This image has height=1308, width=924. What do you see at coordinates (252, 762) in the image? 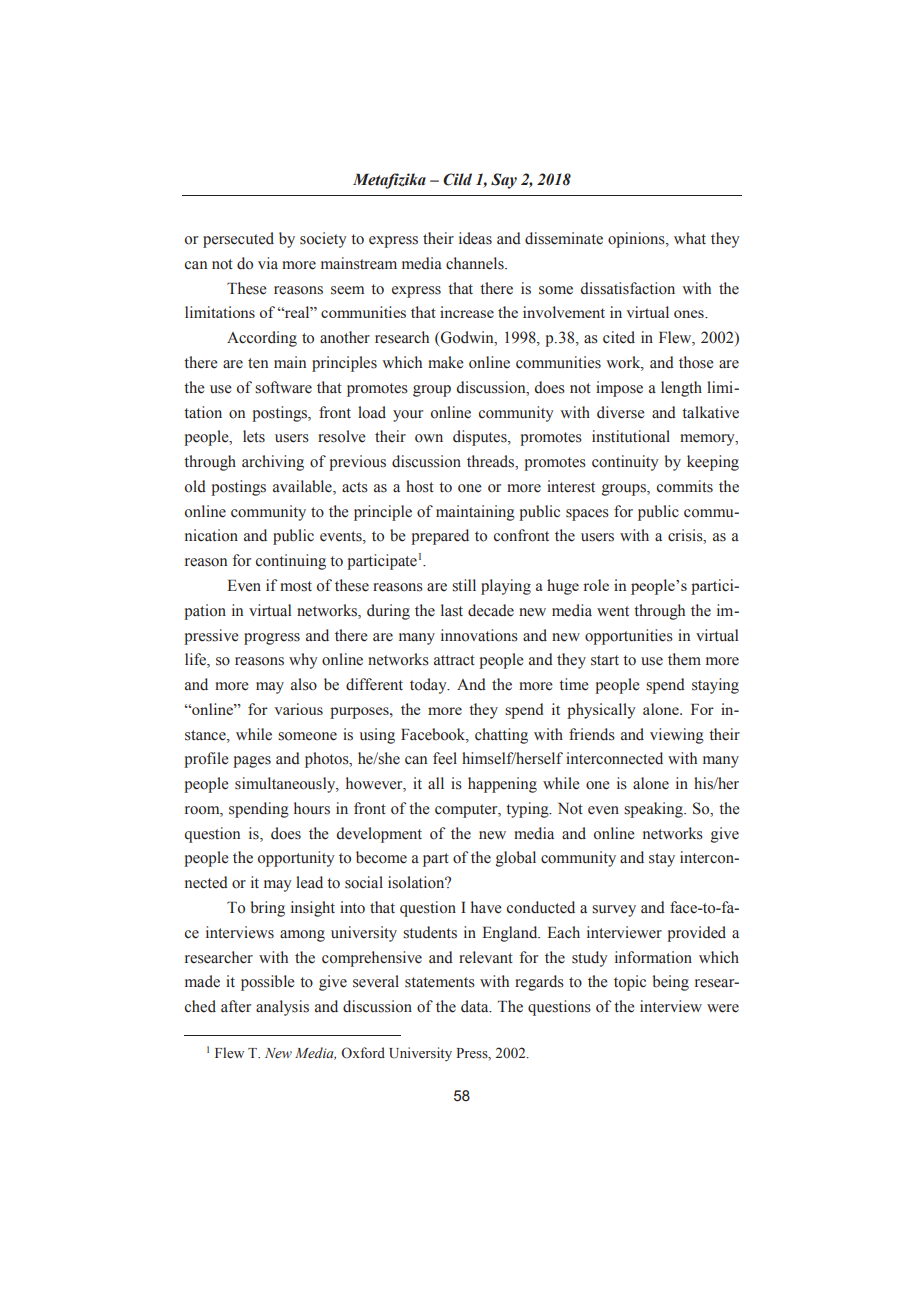
I see `pages` at bounding box center [252, 762].
